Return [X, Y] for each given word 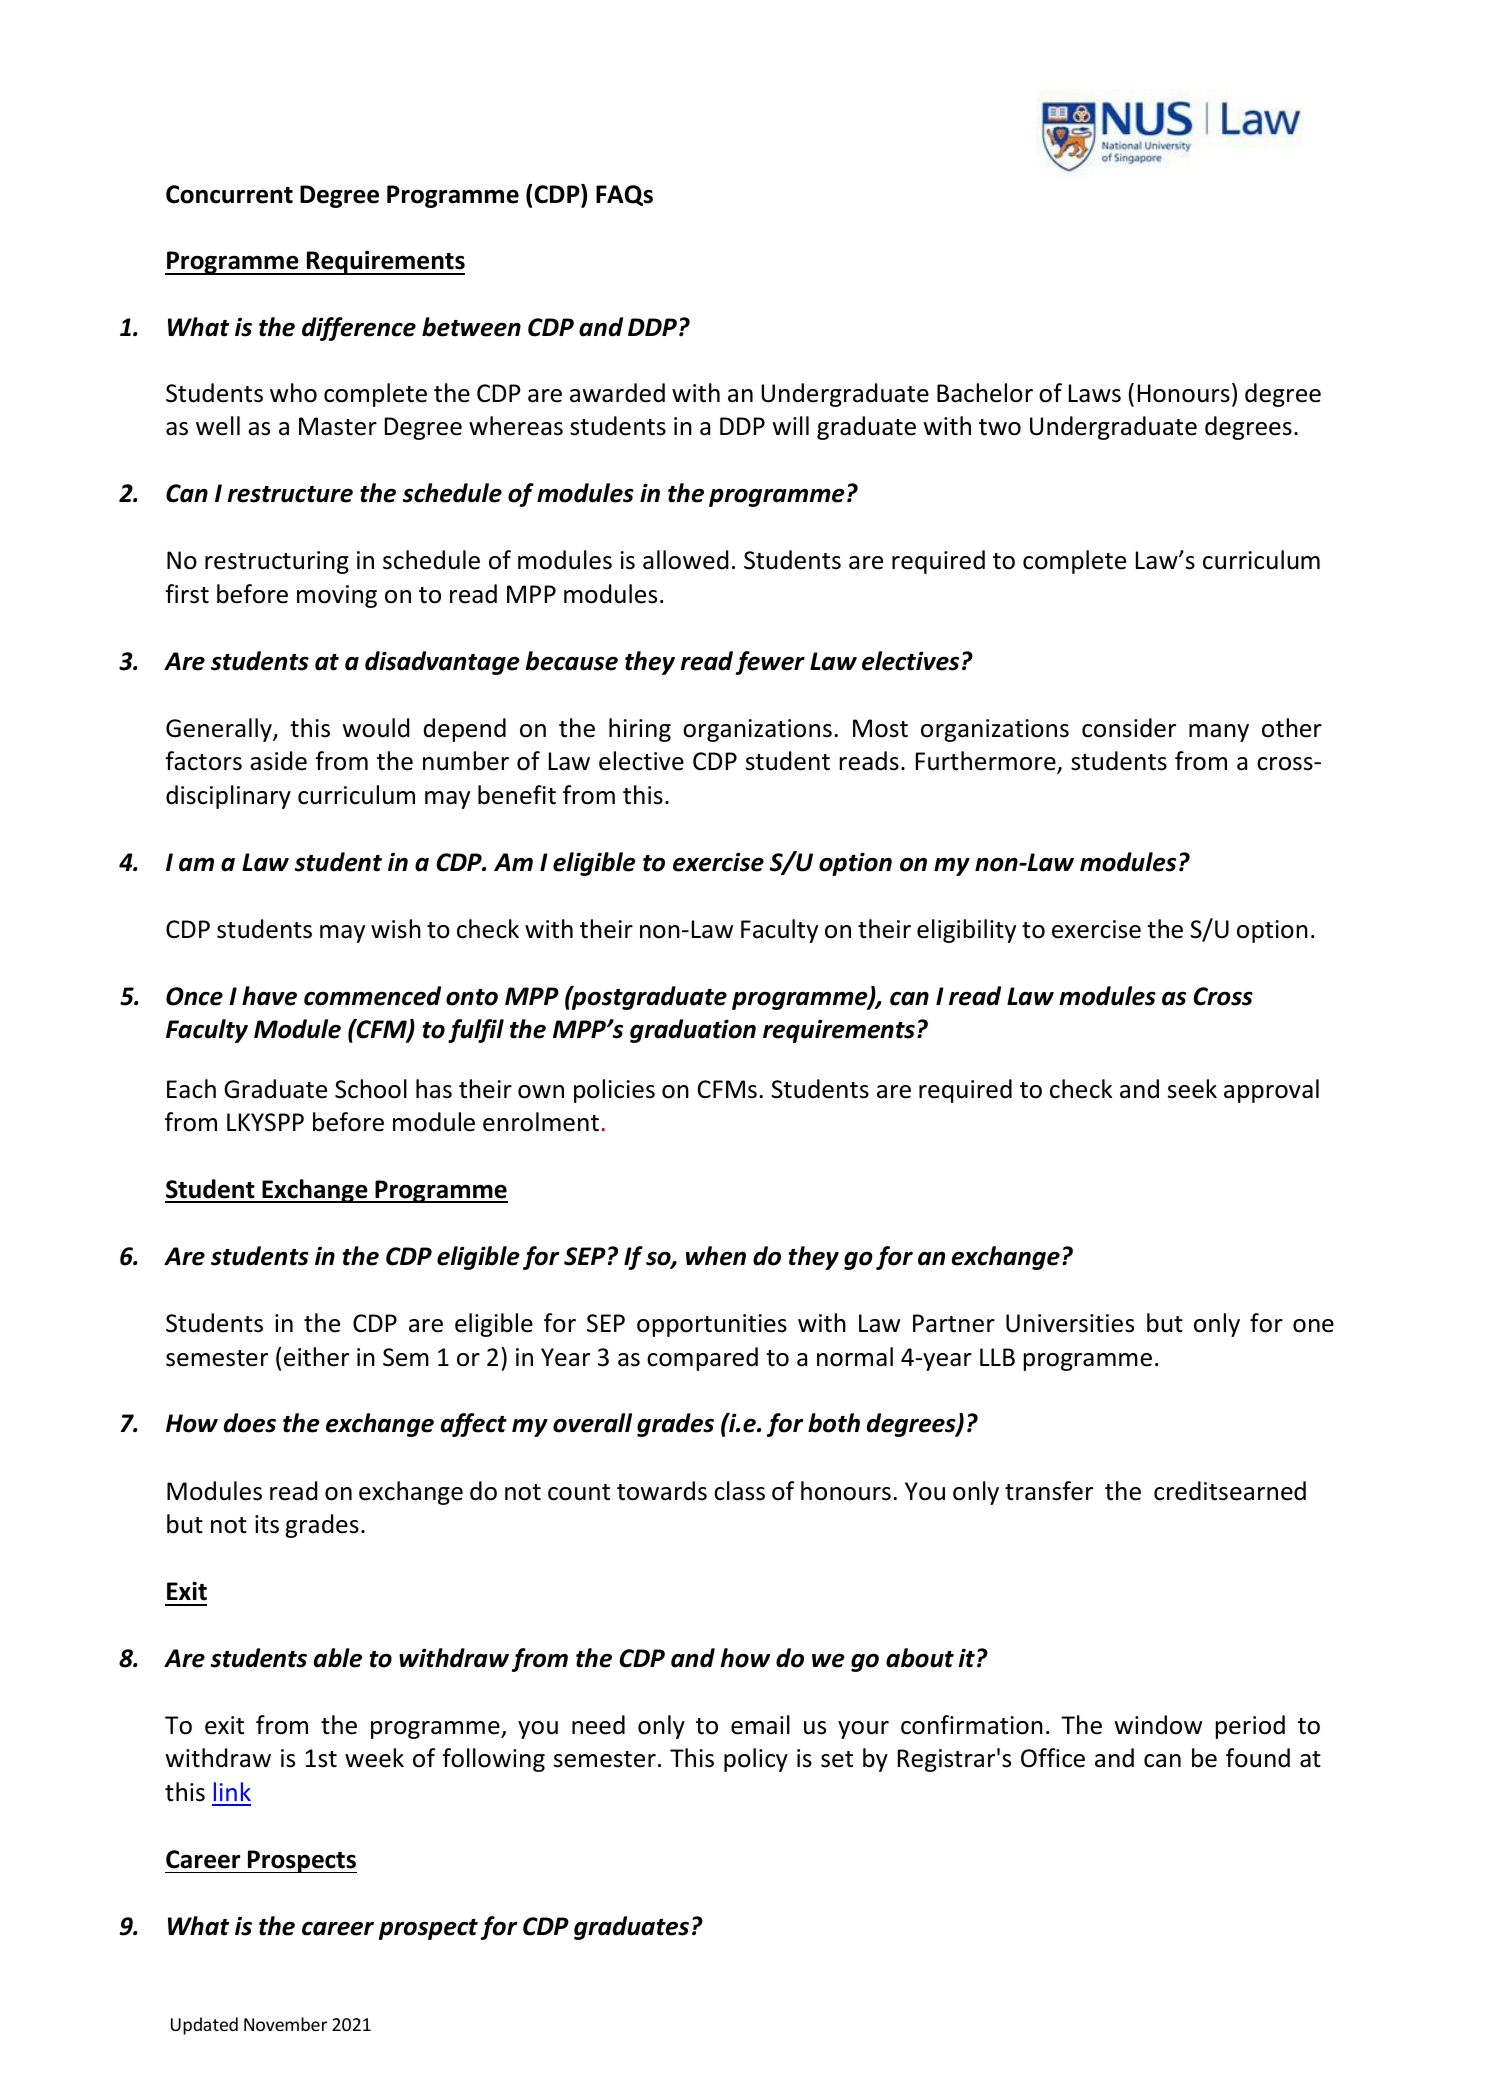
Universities [1070, 1323]
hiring [640, 730]
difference [359, 329]
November [285, 2024]
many [1219, 733]
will [790, 425]
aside [278, 761]
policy [756, 1760]
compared [702, 1359]
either [316, 1357]
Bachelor [985, 393]
